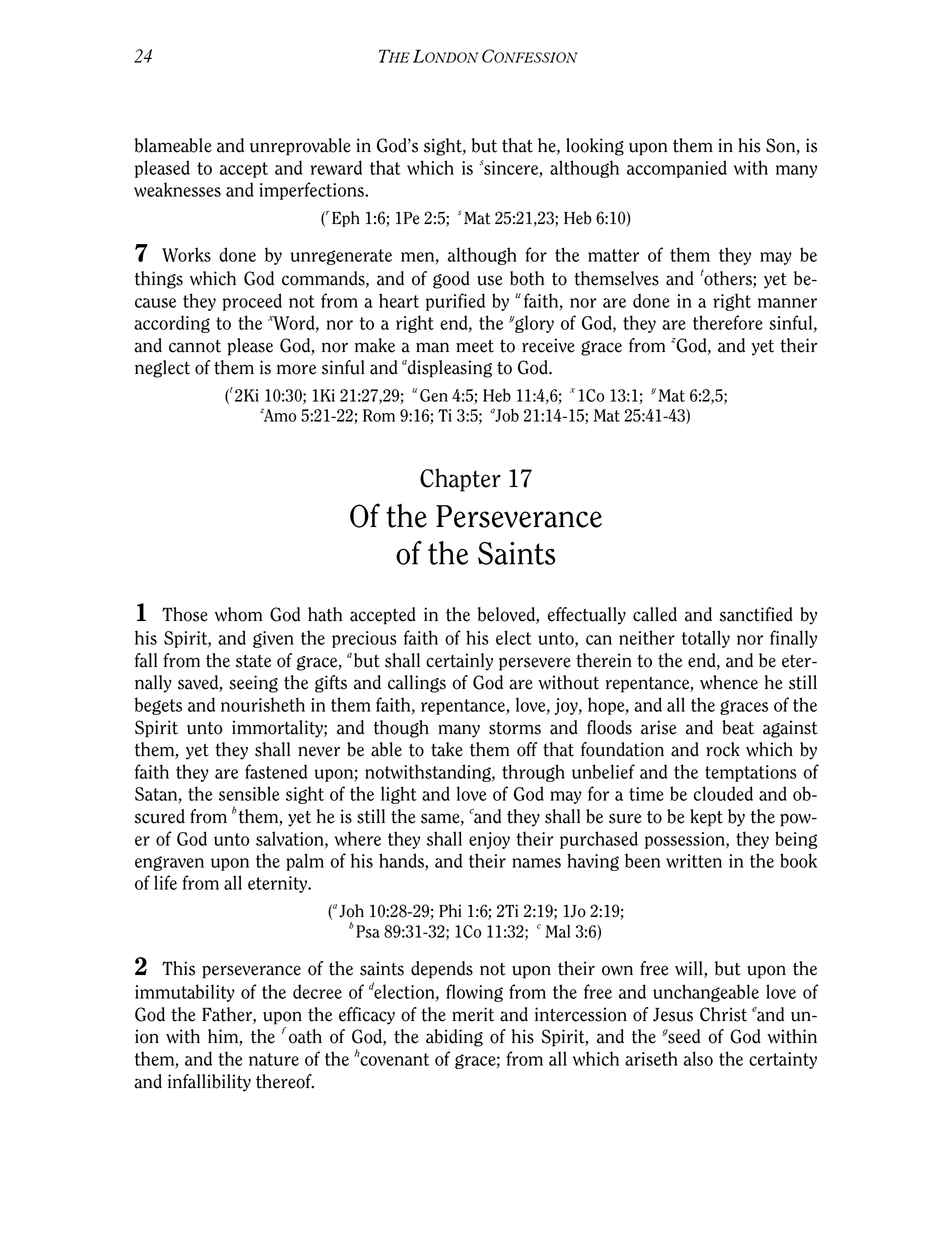 This screenshot has width=952, height=1233. What do you see at coordinates (450, 369) in the screenshot?
I see `displeasing` at bounding box center [450, 369].
